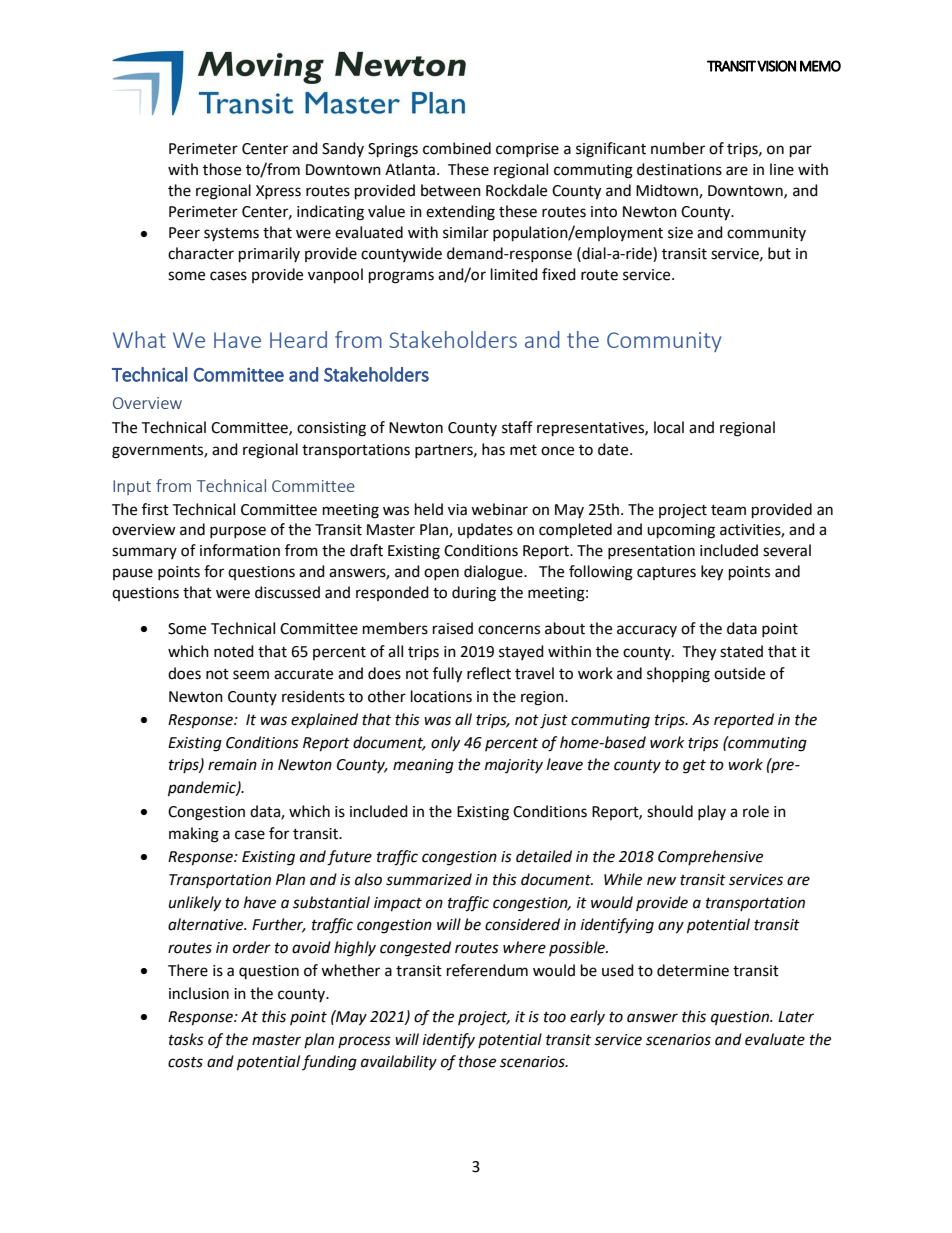 Image resolution: width=952 pixels, height=1233 pixels. Describe the element at coordinates (457, 148) in the document. I see `combined` at that location.
